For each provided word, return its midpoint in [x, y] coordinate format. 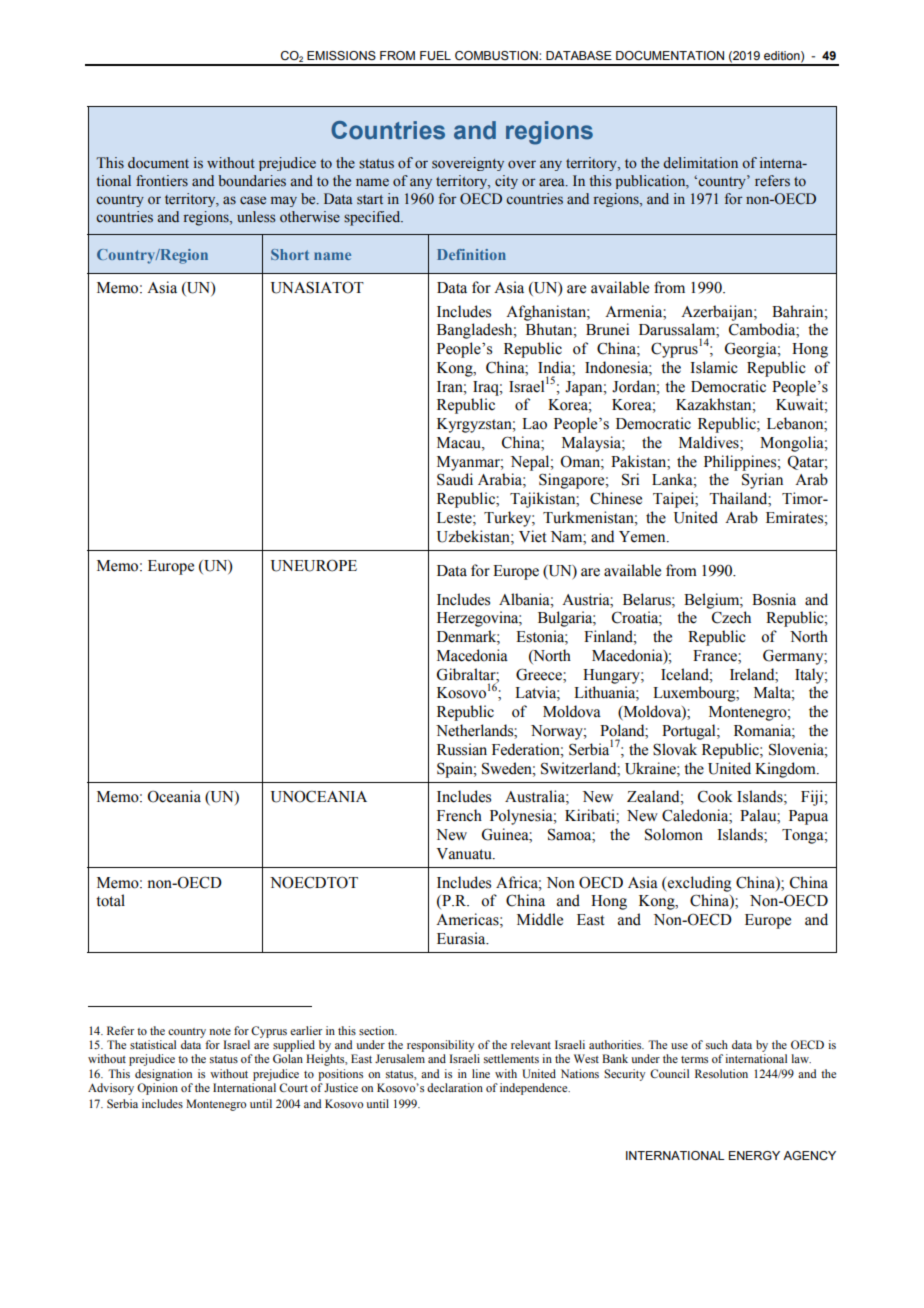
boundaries [252, 181]
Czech [731, 617]
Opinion [157, 1089]
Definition [471, 254]
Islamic [713, 367]
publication [651, 182]
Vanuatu [465, 854]
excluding [698, 884]
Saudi [455, 479]
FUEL [435, 56]
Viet [533, 536]
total [110, 900]
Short [290, 254]
